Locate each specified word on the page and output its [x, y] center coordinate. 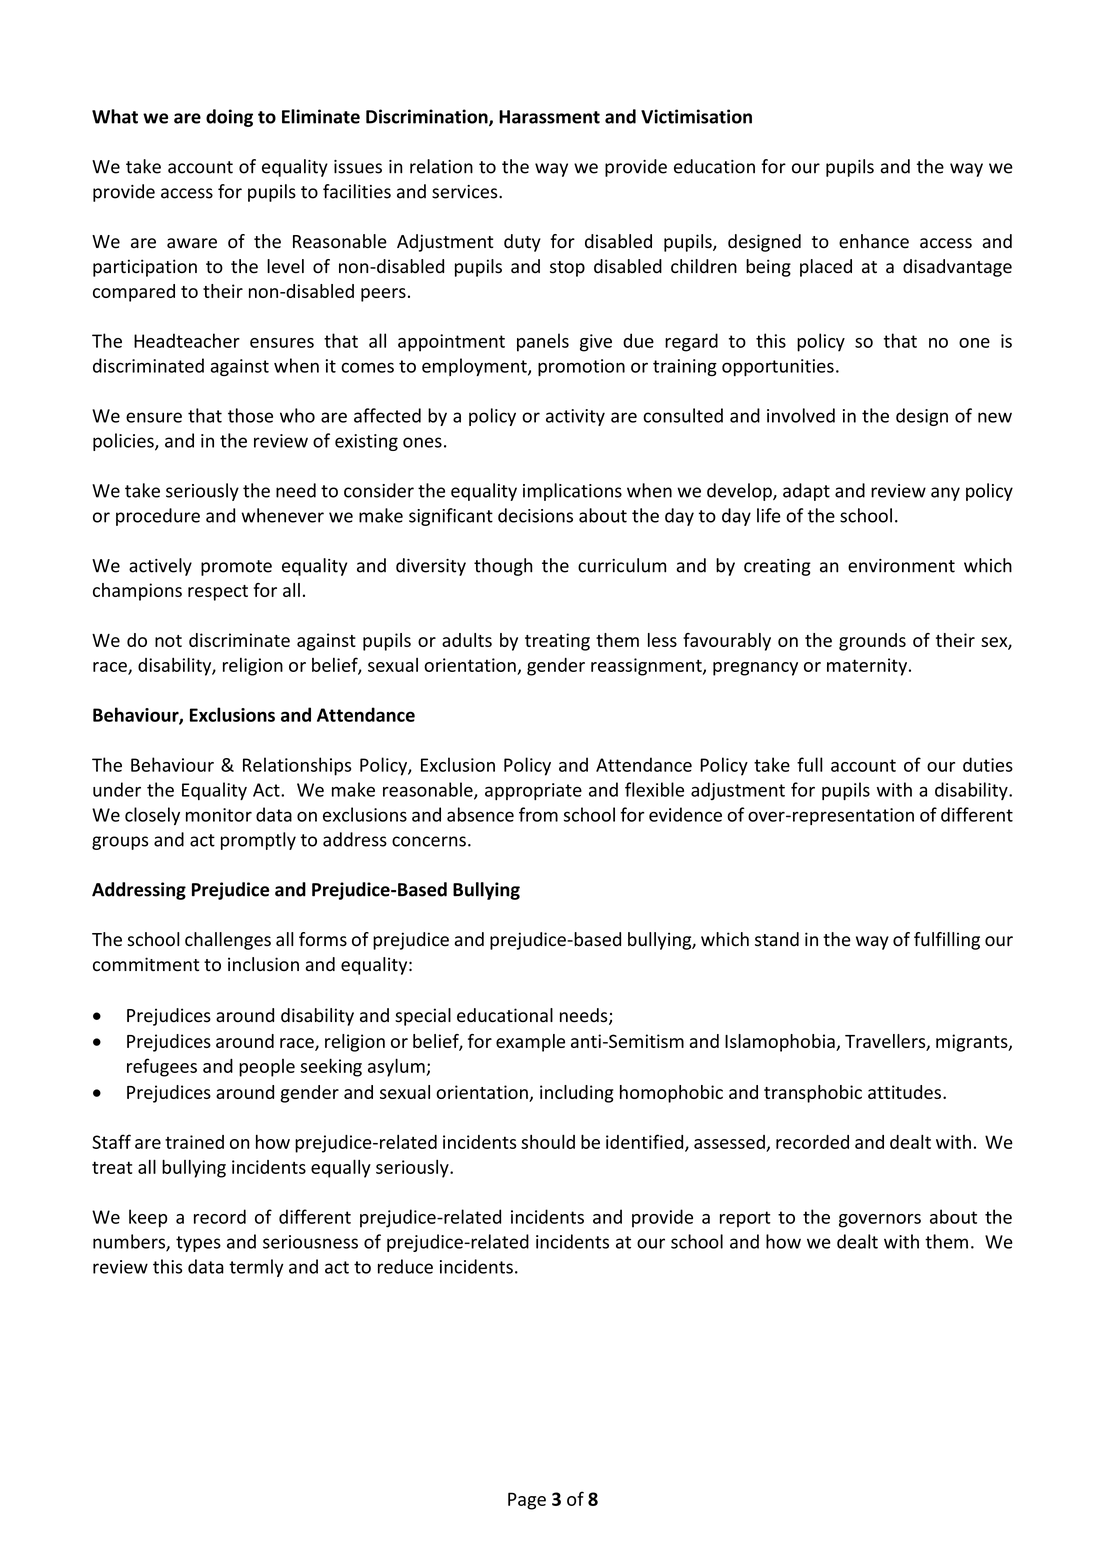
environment [901, 566]
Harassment [549, 117]
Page [527, 1501]
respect [218, 593]
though [503, 567]
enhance [874, 241]
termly [256, 1268]
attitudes [904, 1092]
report [745, 1219]
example [530, 1043]
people [267, 1068]
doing [229, 118]
